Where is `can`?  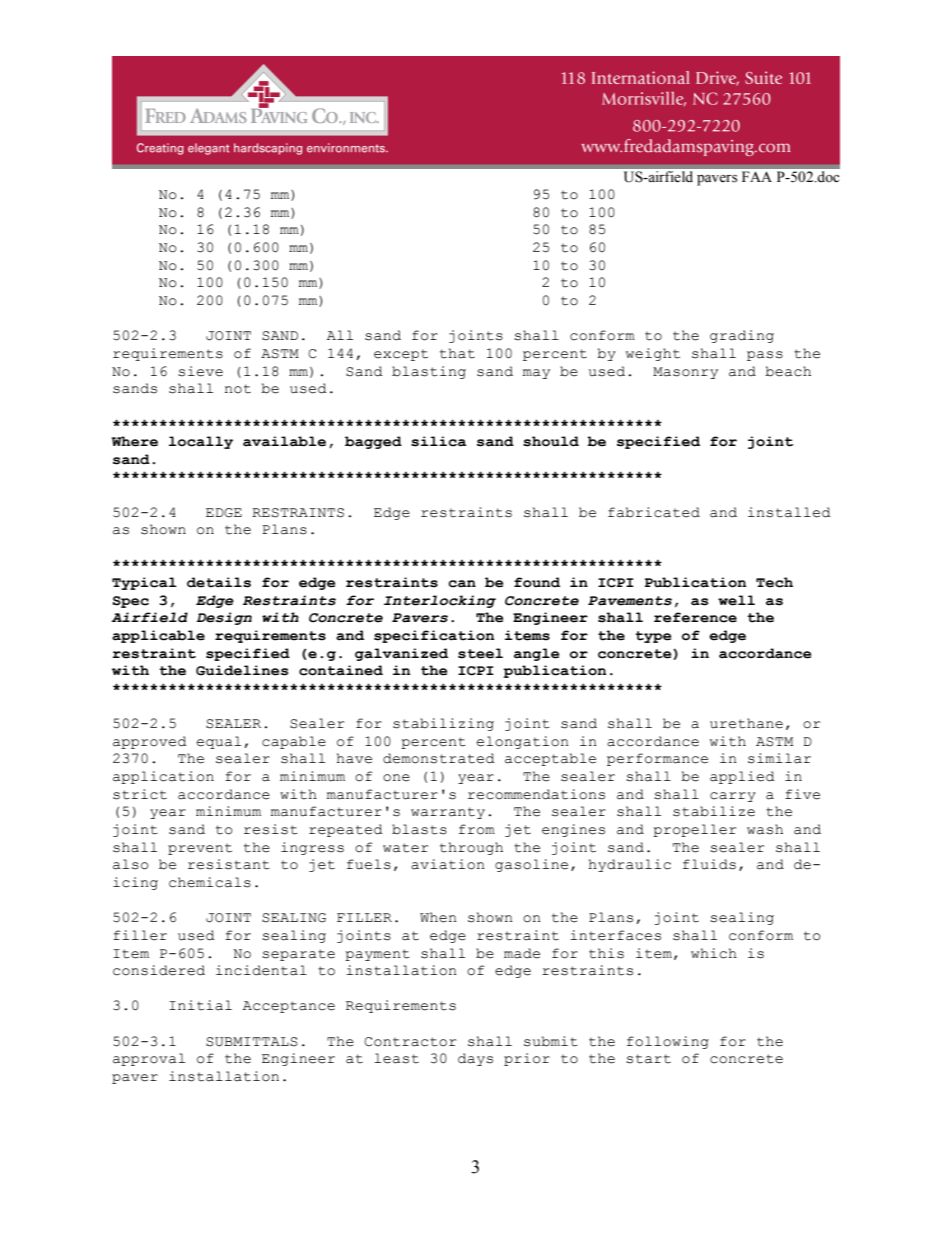 can is located at coordinates (462, 584).
